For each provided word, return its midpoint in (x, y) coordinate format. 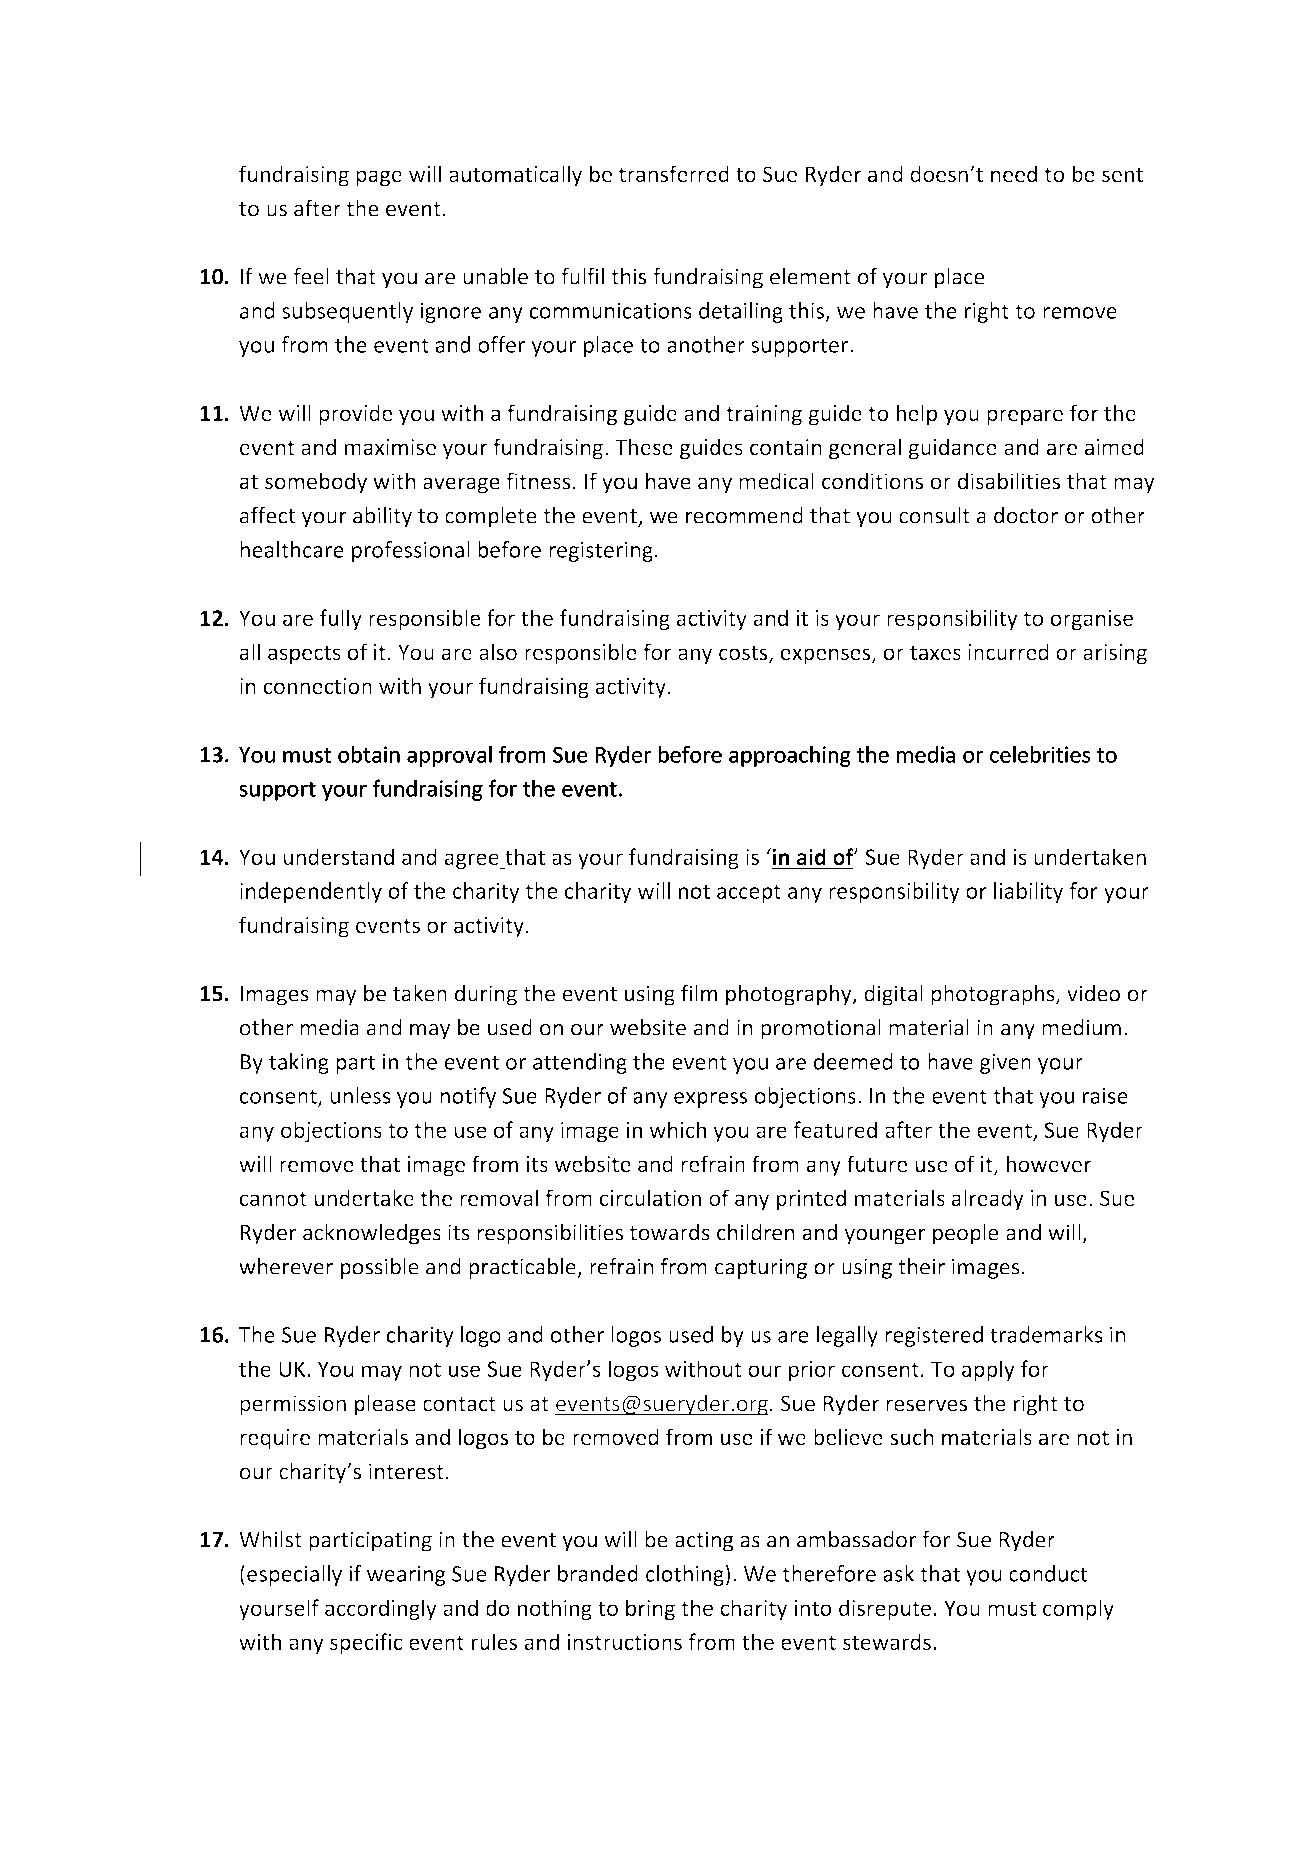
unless (360, 1095)
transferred (674, 173)
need (1014, 173)
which (677, 1129)
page (379, 178)
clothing (685, 1575)
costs (744, 654)
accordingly (381, 1609)
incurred (1008, 651)
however (1049, 1163)
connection (317, 686)
